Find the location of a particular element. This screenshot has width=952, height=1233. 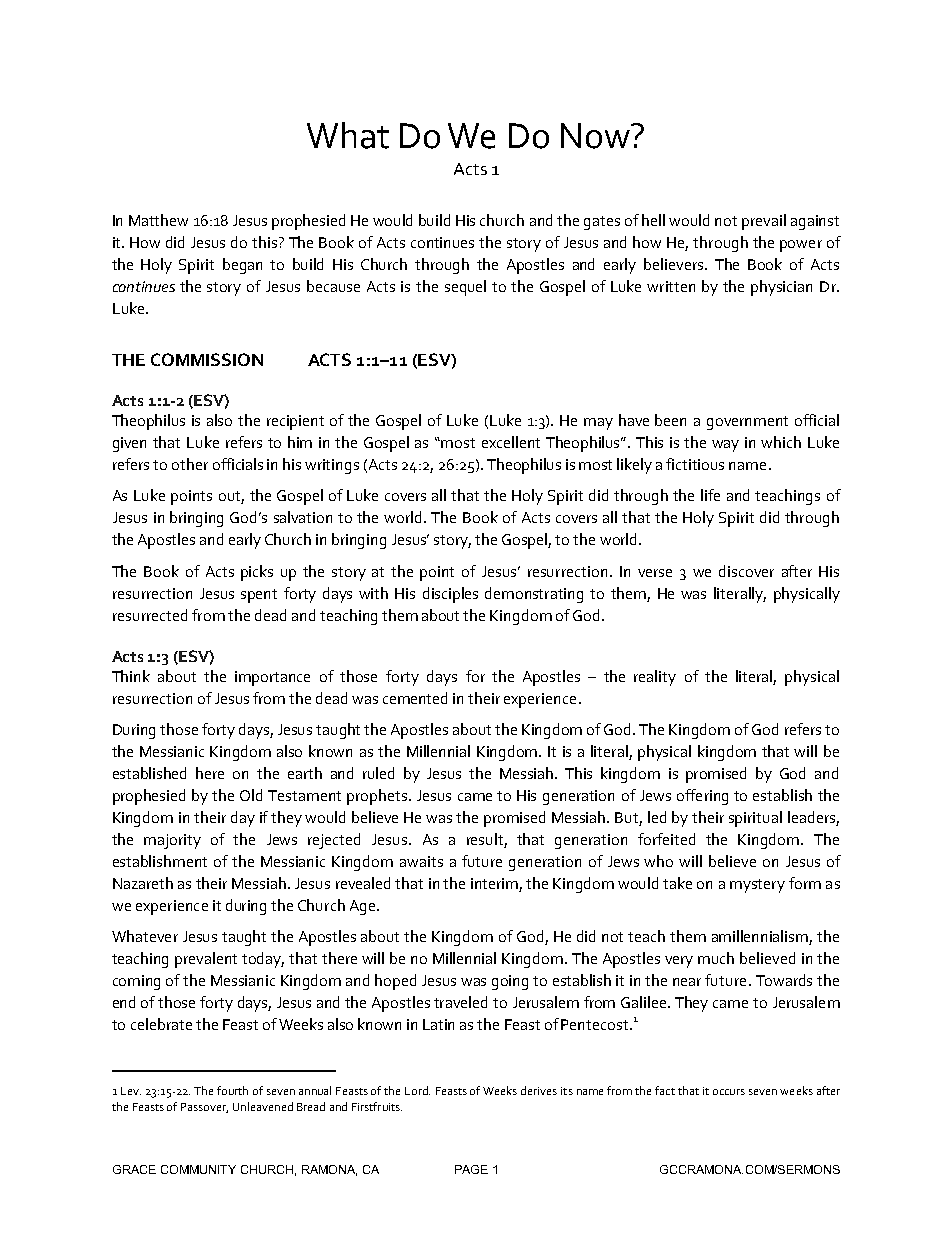

PAGE is located at coordinates (471, 1169).
